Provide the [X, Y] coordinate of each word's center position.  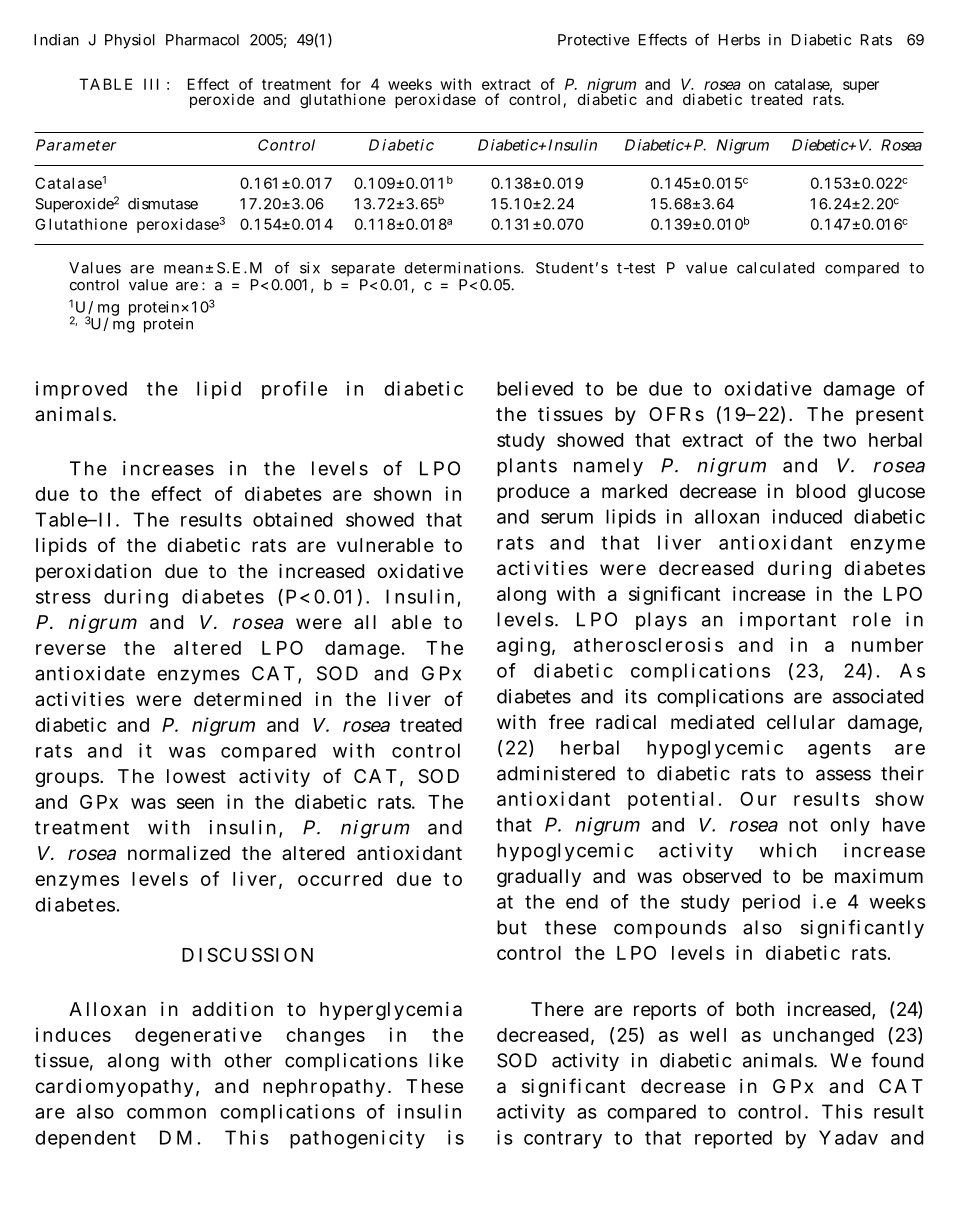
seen [195, 803]
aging [523, 646]
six [310, 268]
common [166, 1113]
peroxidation [93, 573]
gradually [539, 878]
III [151, 84]
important [788, 621]
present [890, 416]
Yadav [848, 1137]
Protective [594, 40]
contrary [563, 1140]
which [788, 850]
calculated [775, 268]
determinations [462, 268]
